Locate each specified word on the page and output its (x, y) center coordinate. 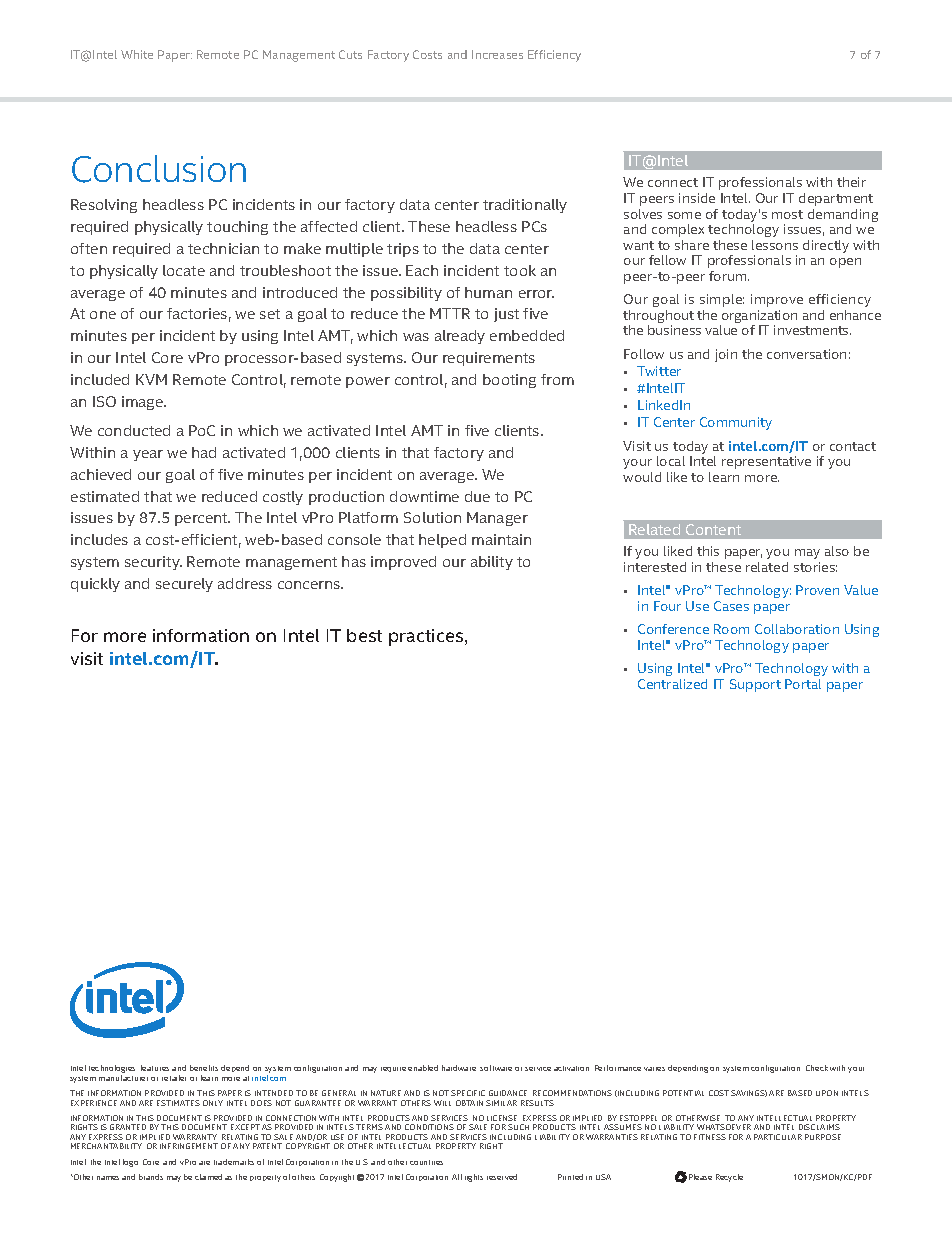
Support (755, 685)
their (851, 182)
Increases (497, 54)
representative (766, 462)
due (477, 496)
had (204, 452)
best (364, 635)
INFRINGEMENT (189, 1146)
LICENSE (502, 1118)
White (137, 54)
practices (427, 637)
